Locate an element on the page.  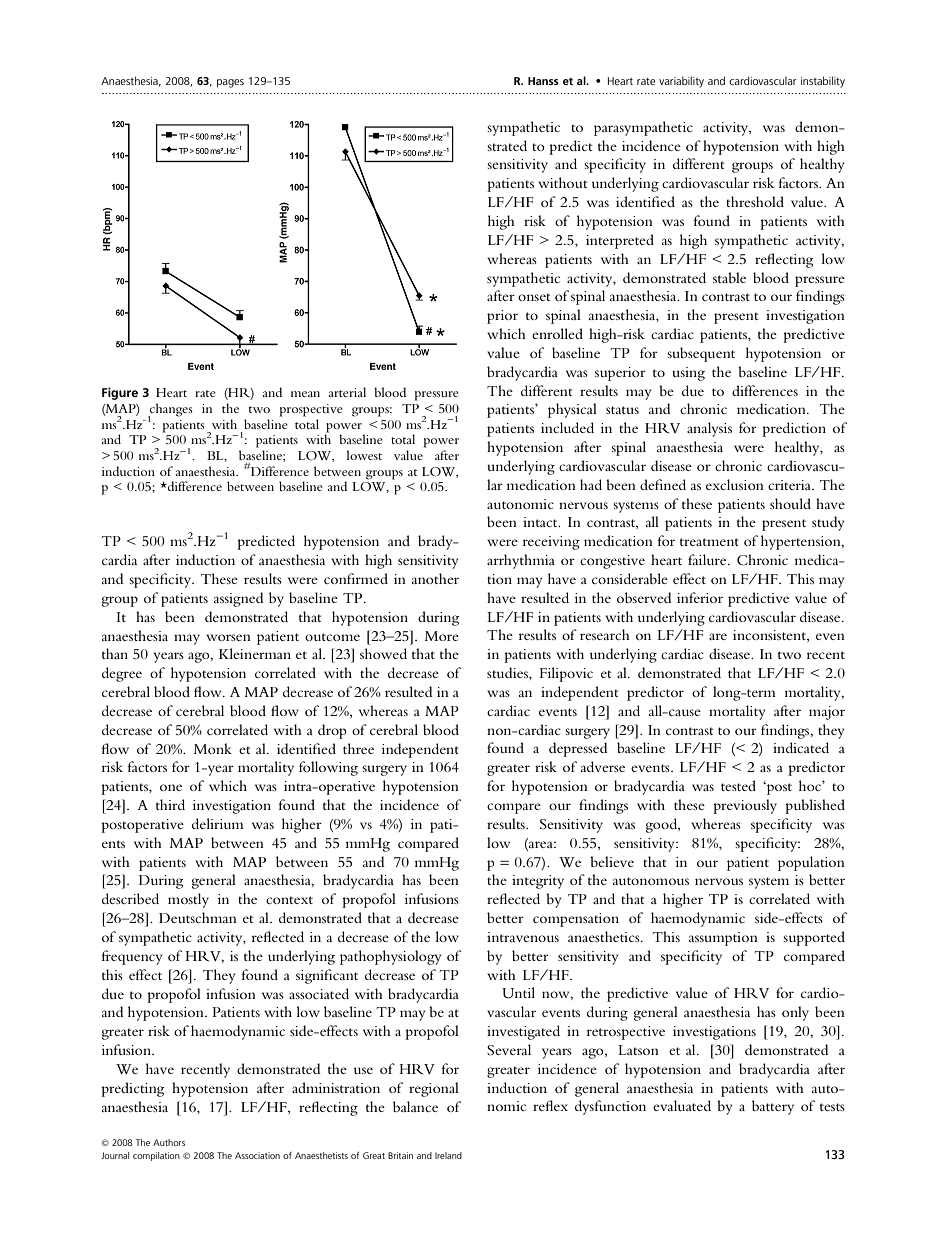
Authors is located at coordinates (169, 1142).
